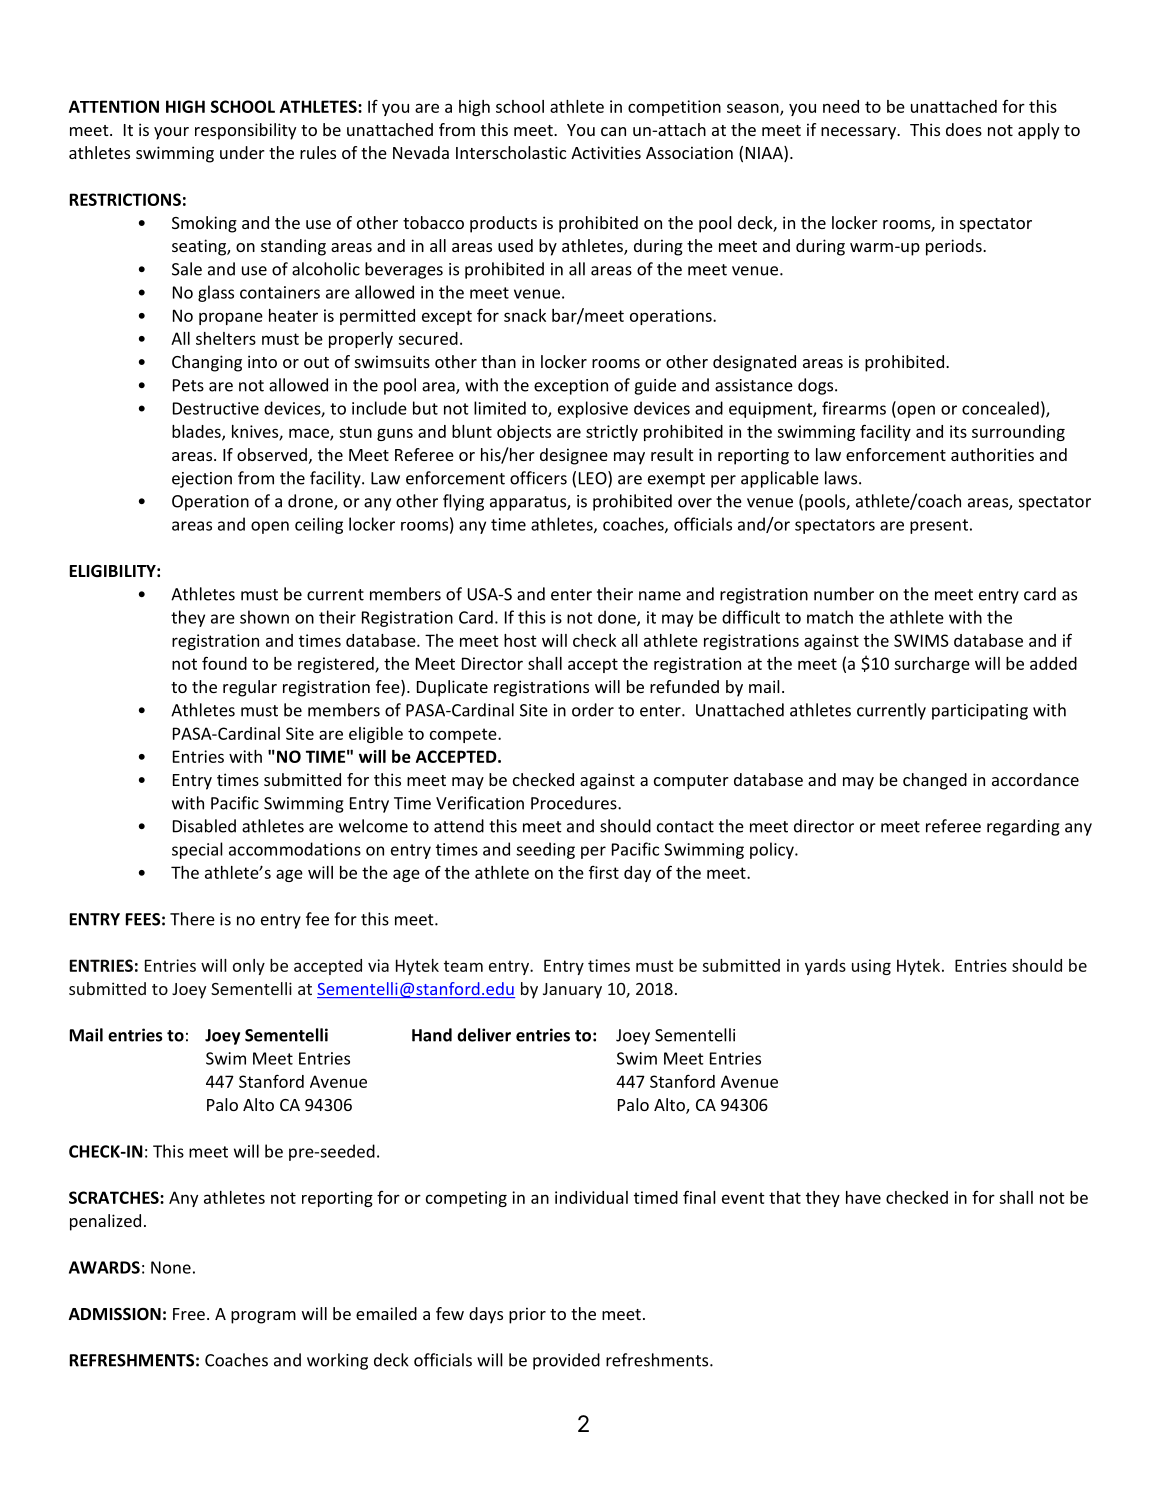 This image has width=1164, height=1506. What do you see at coordinates (249, 967) in the image?
I see `only` at bounding box center [249, 967].
